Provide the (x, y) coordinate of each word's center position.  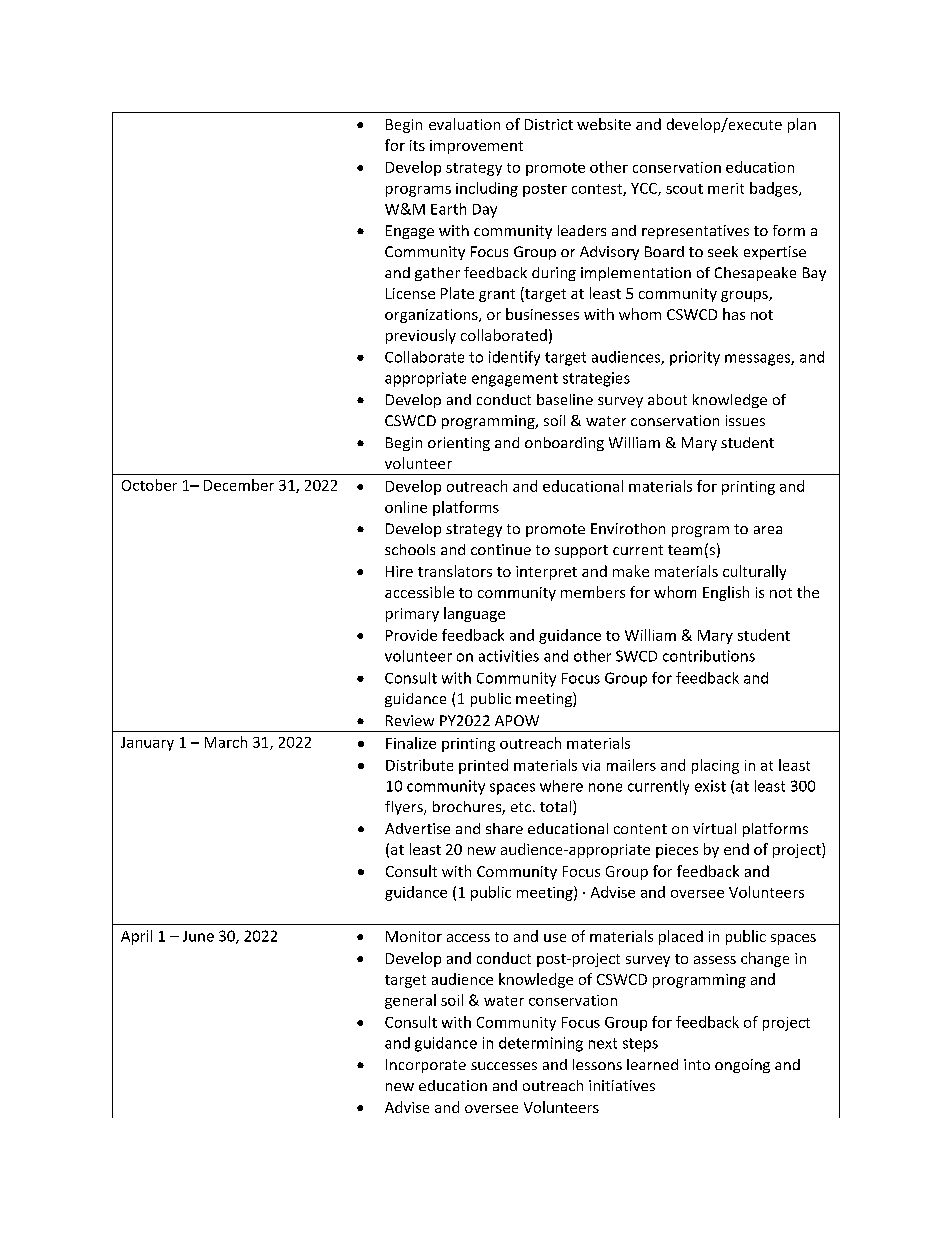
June (198, 936)
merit (726, 188)
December (239, 485)
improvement (476, 147)
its (417, 145)
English (726, 593)
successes (504, 1066)
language (474, 614)
